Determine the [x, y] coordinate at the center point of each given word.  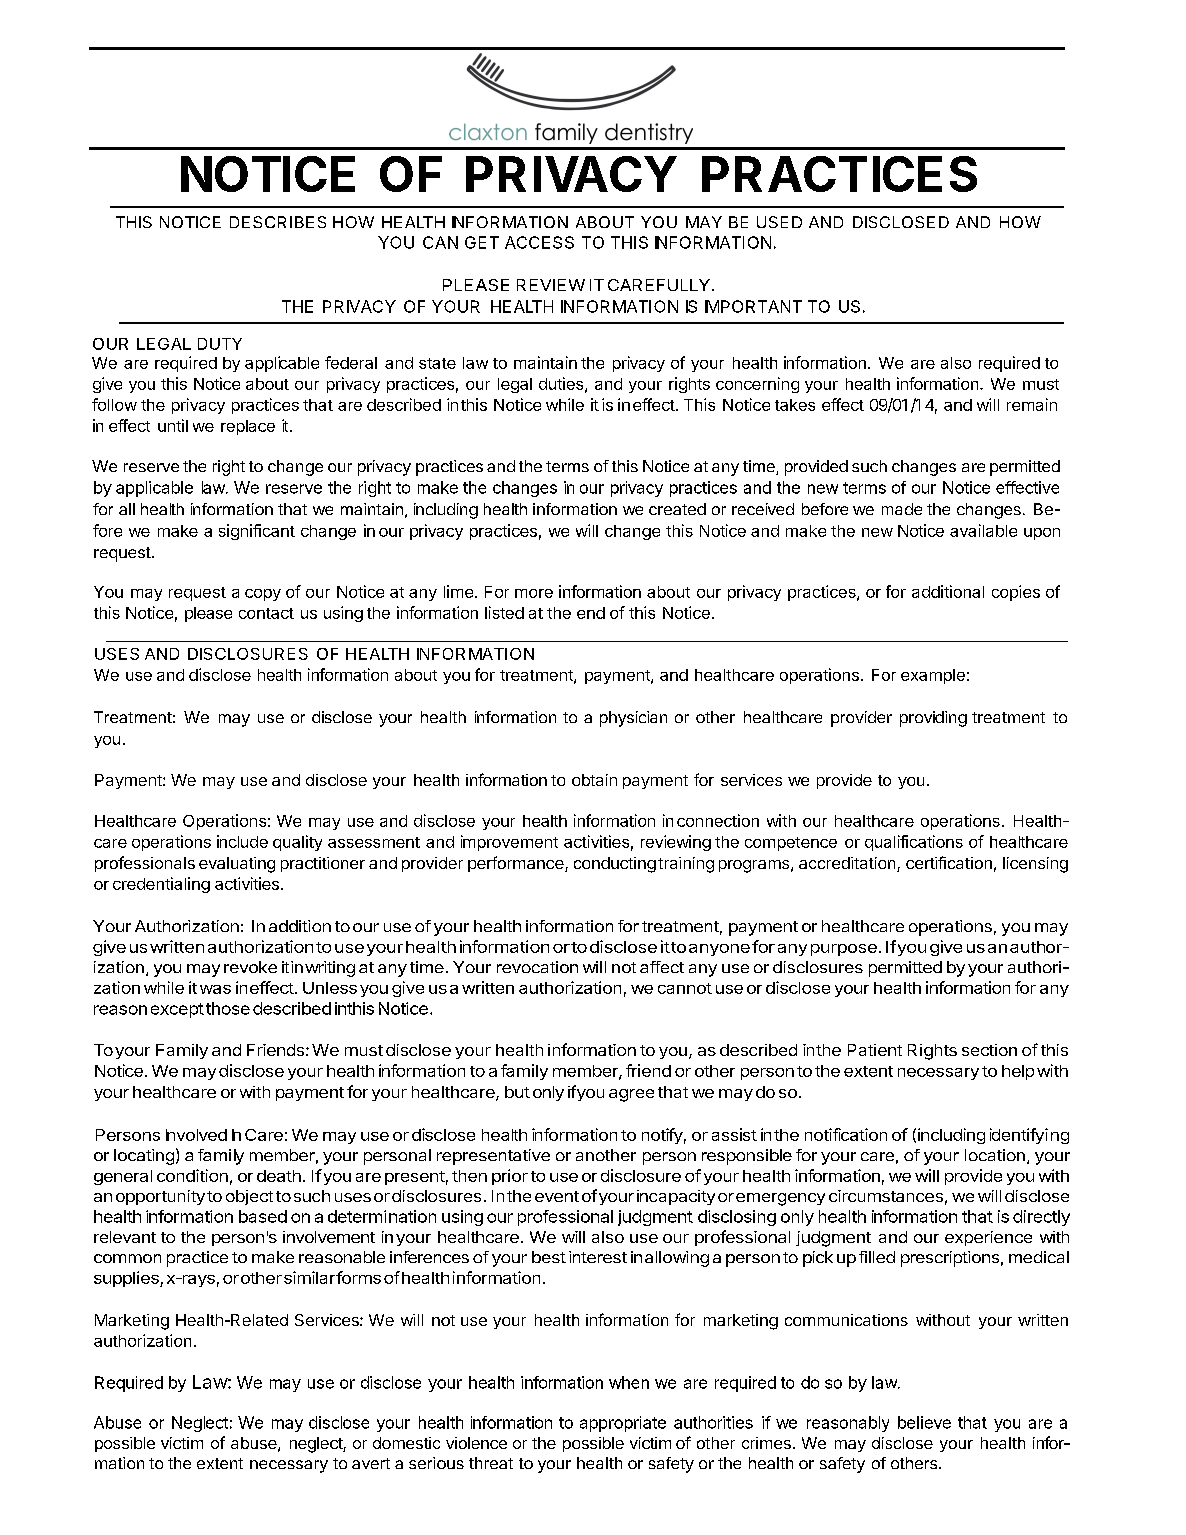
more [534, 593]
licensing [1035, 865]
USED [779, 222]
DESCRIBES [278, 222]
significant [257, 532]
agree [631, 1095]
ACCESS [539, 242]
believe [924, 1422]
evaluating [237, 865]
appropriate [623, 1424]
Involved [196, 1135]
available [983, 530]
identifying [1029, 1136]
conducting [615, 865]
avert [371, 1463]
